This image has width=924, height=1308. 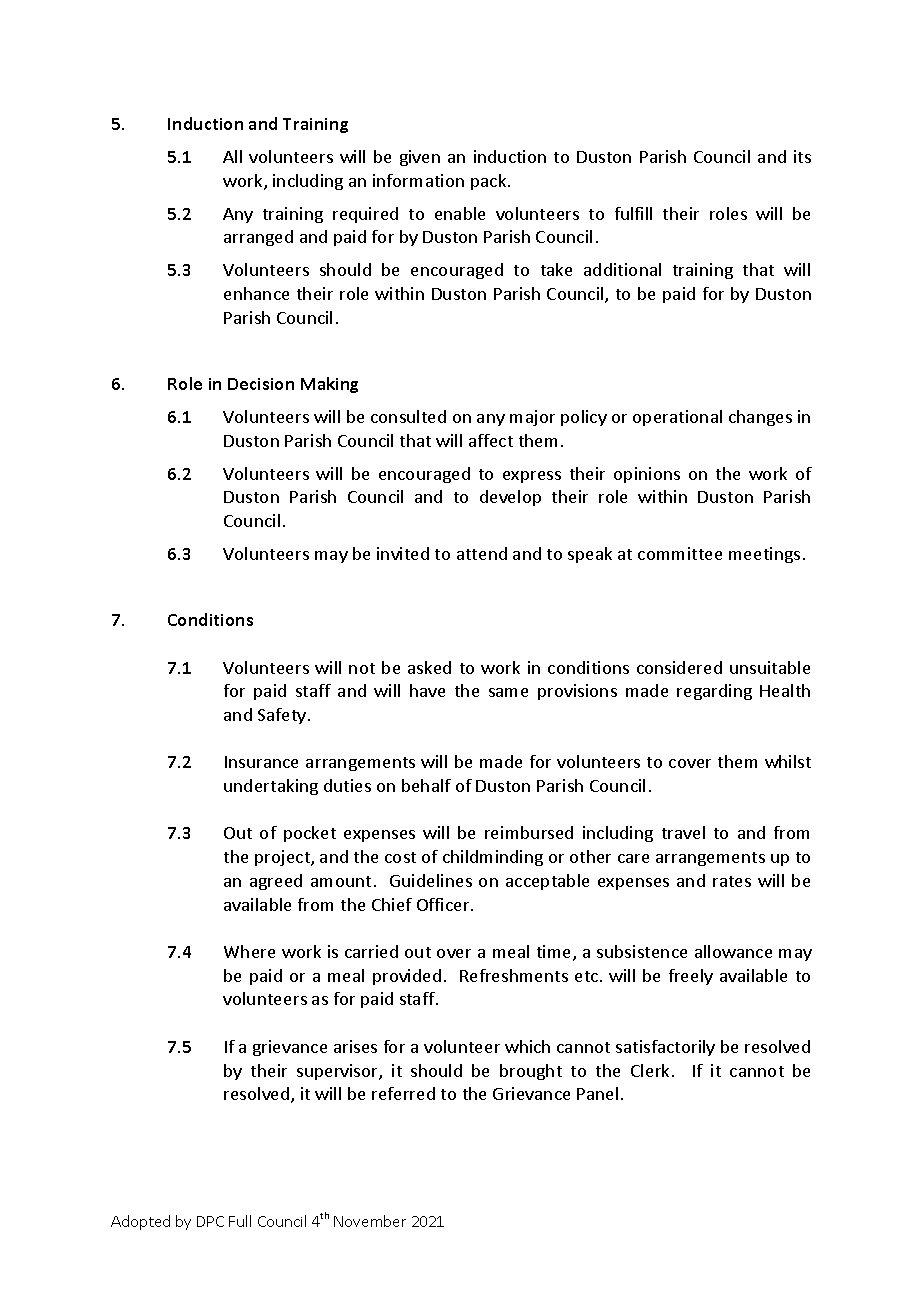 What do you see at coordinates (802, 156) in the image?
I see `its` at bounding box center [802, 156].
